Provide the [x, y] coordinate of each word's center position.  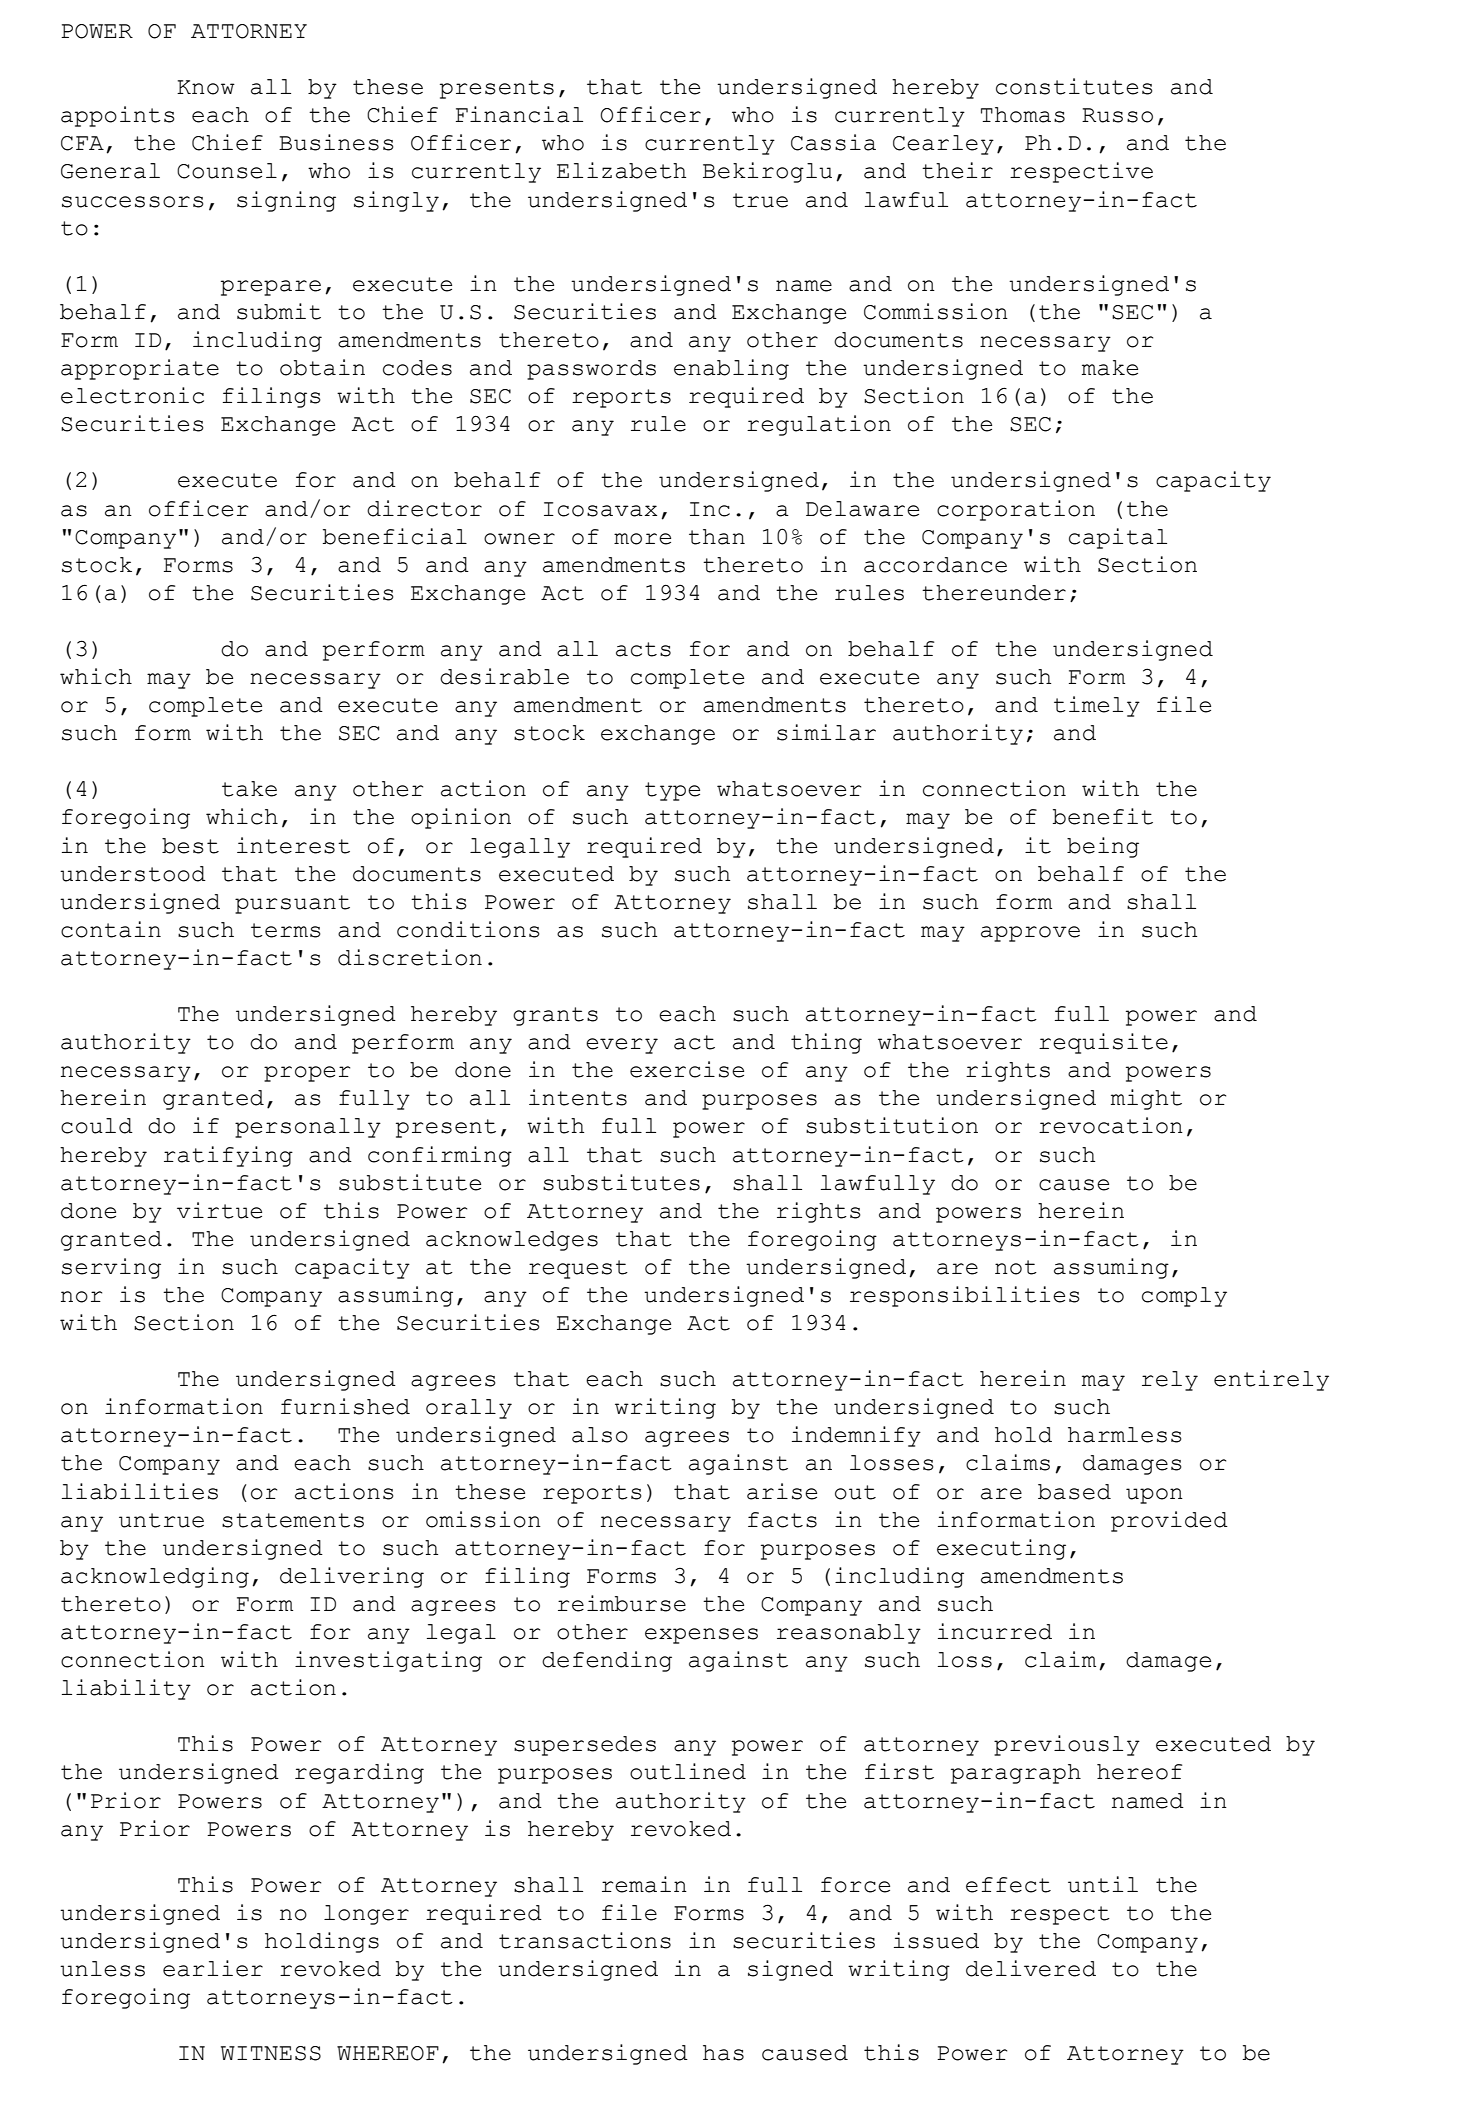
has [723, 2053]
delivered [1031, 1968]
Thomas [1023, 115]
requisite [1103, 1043]
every [622, 1046]
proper [307, 1074]
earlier [213, 1968]
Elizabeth [621, 170]
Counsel [227, 171]
